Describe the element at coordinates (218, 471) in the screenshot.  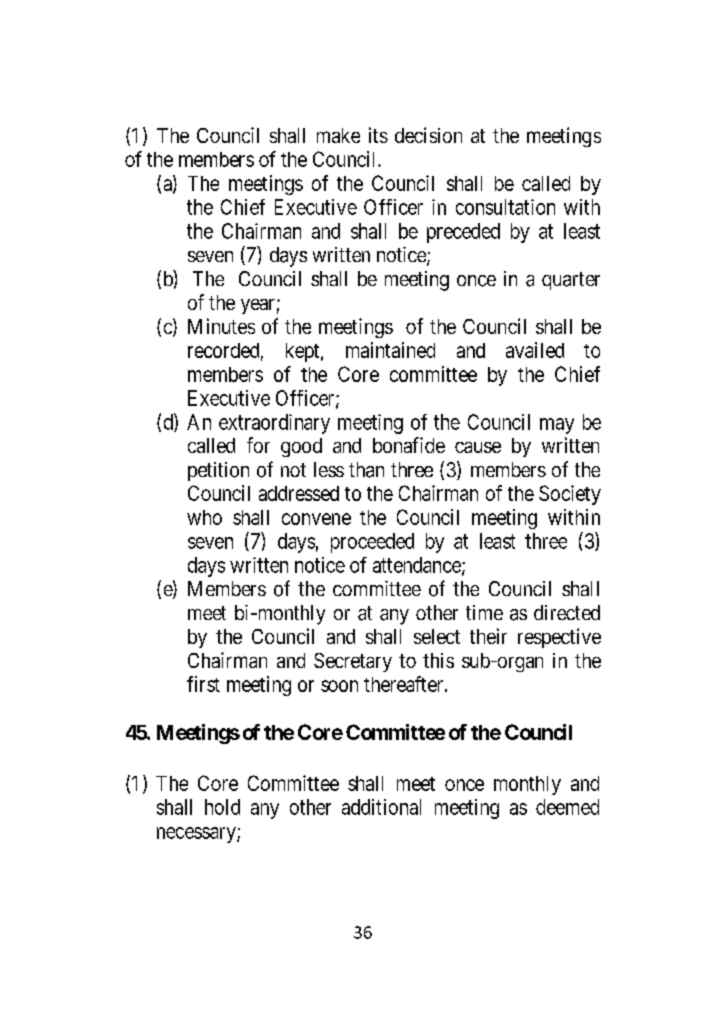
I see `petition` at that location.
